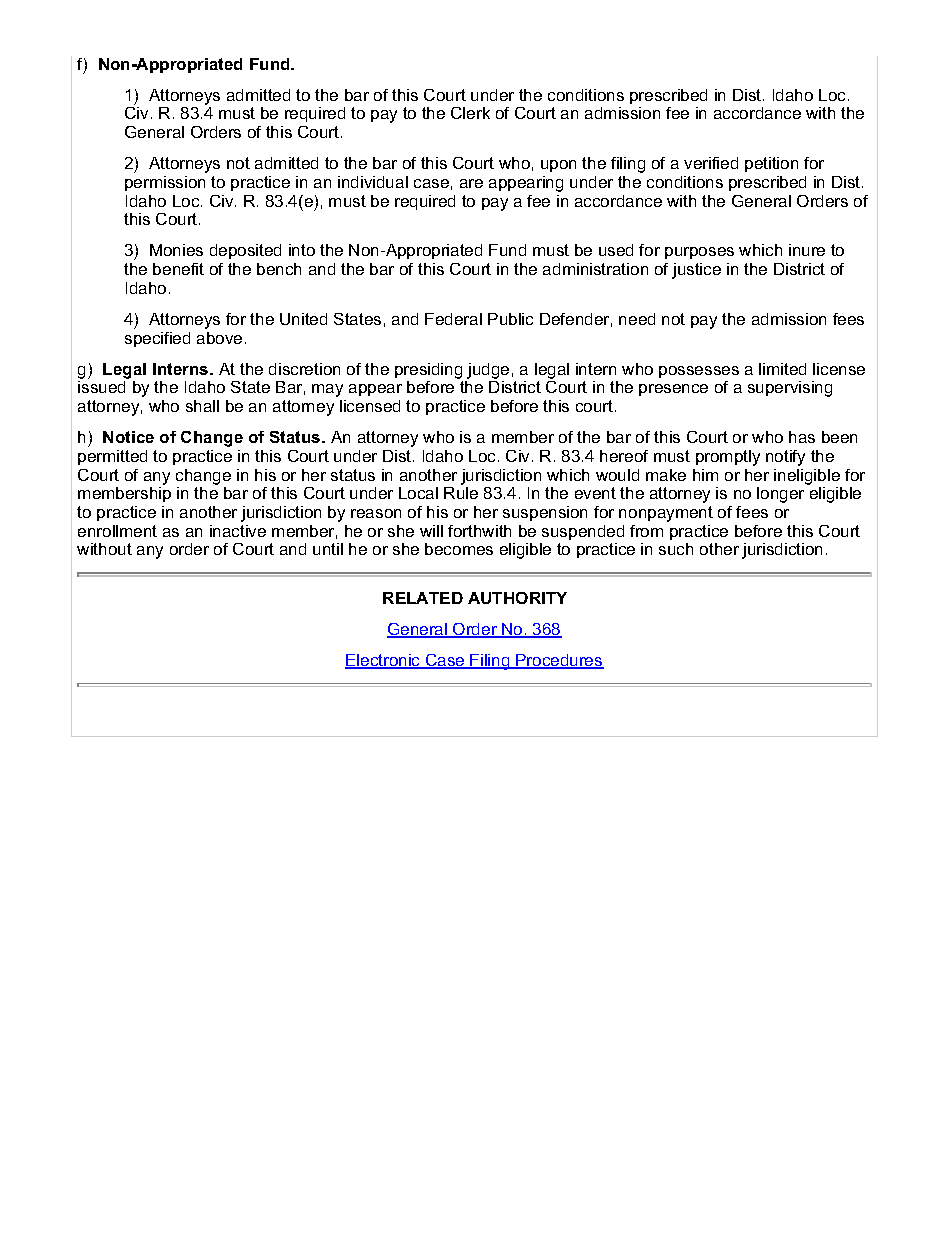  I want to click on justice, so click(696, 271).
